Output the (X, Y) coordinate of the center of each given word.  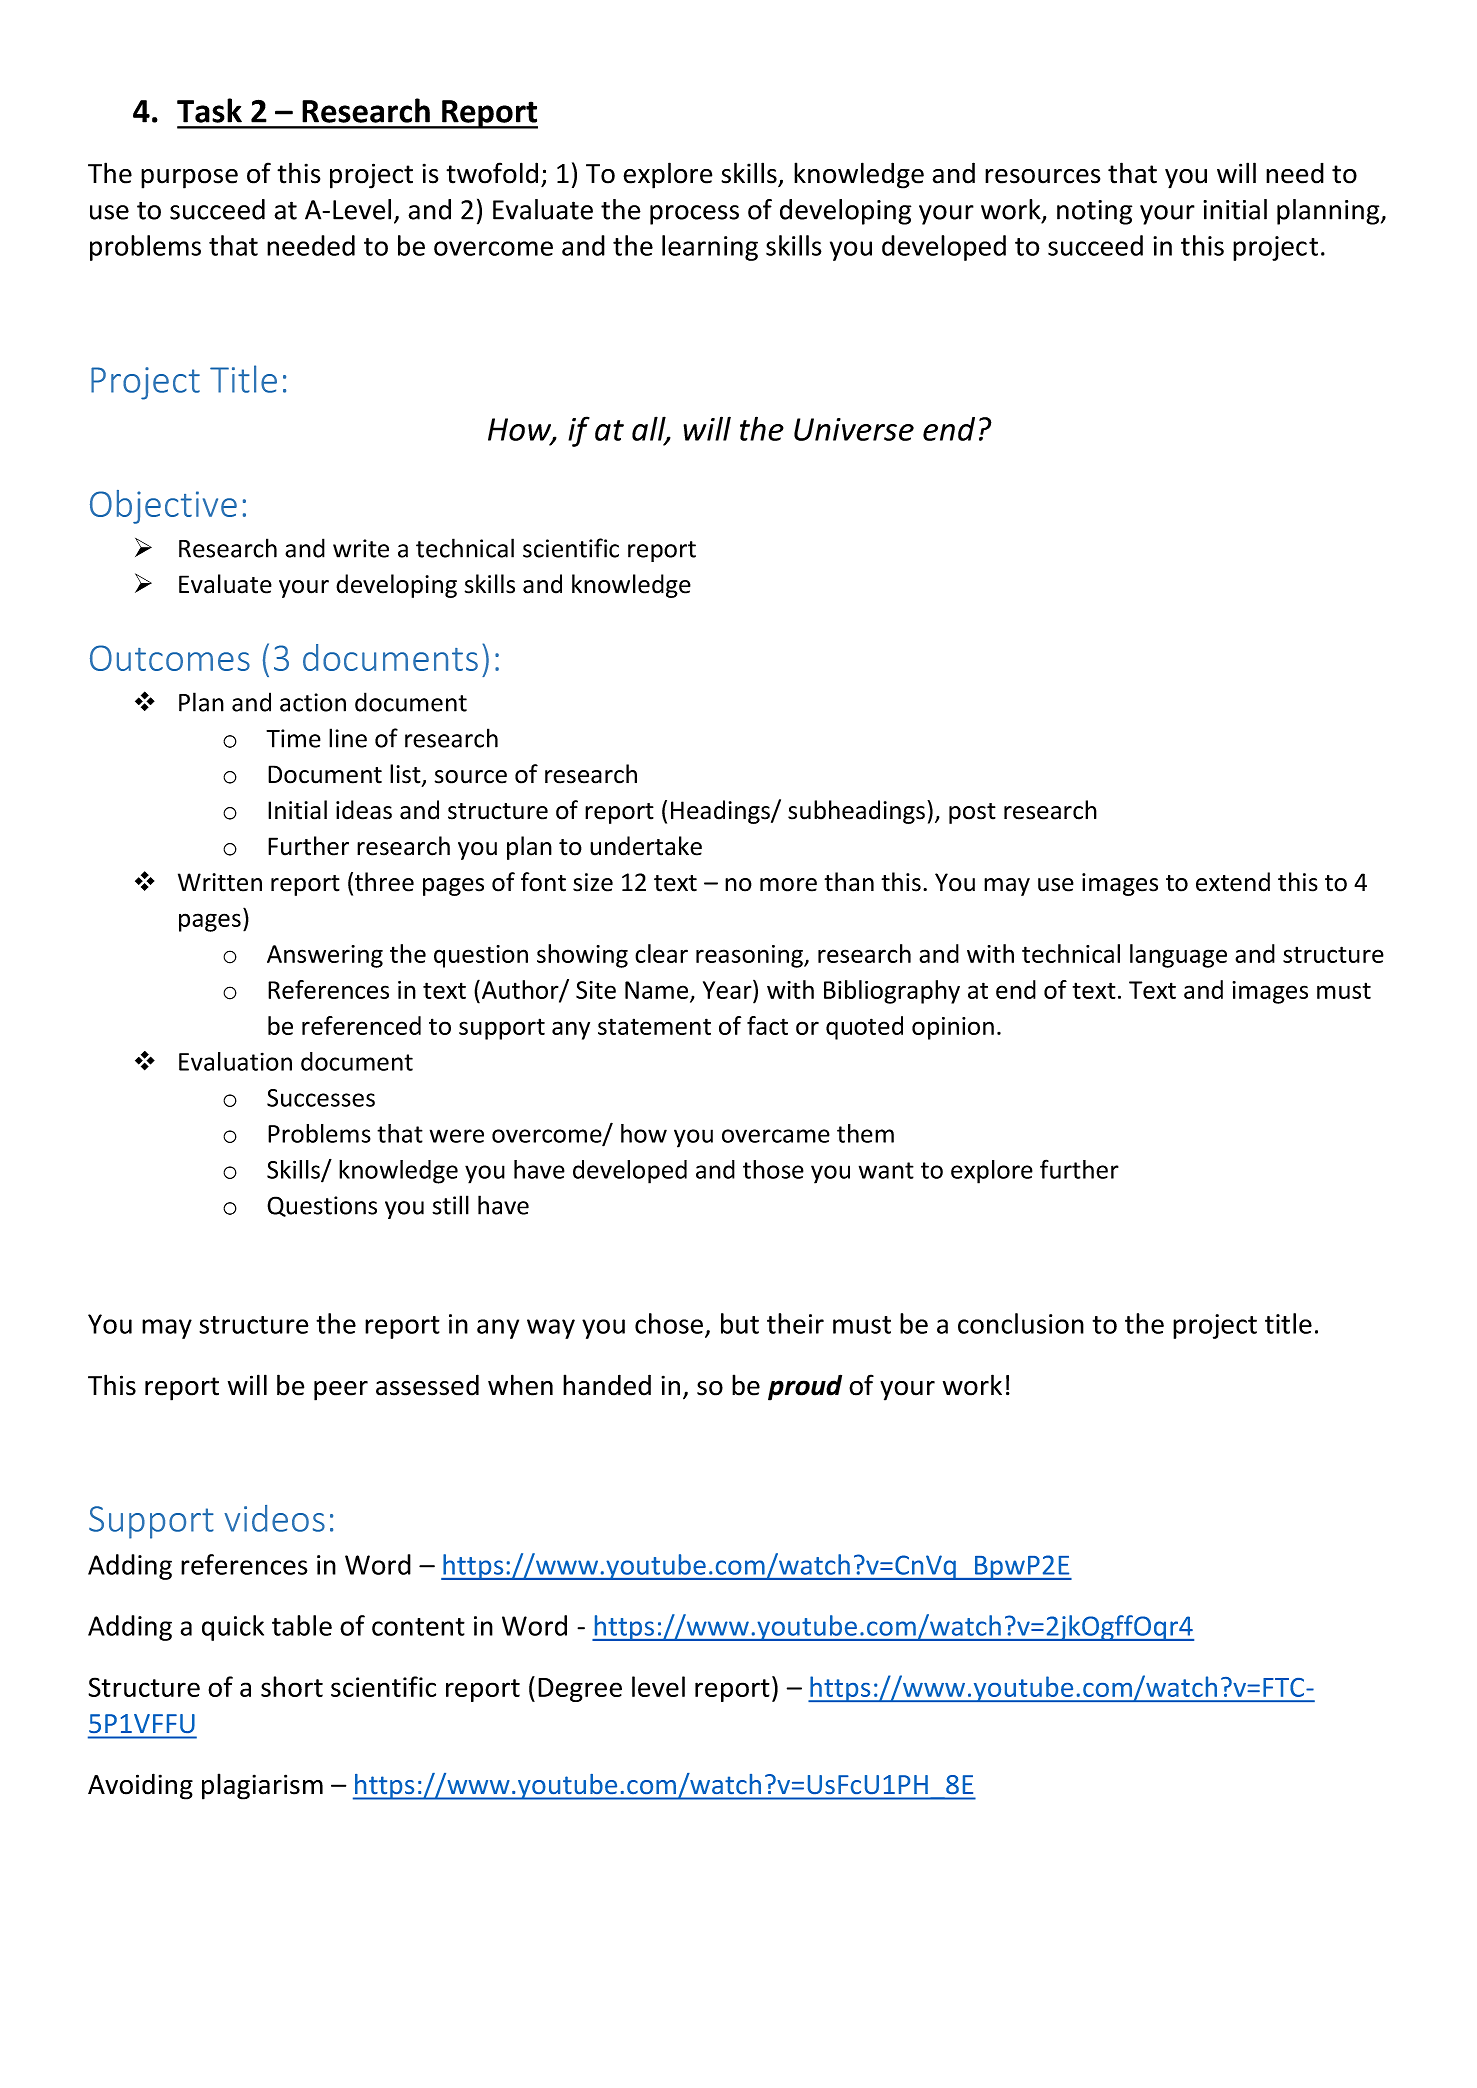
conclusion (1021, 1323)
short (292, 1686)
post (972, 813)
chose (669, 1323)
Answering (325, 956)
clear (661, 953)
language (1178, 956)
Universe (854, 429)
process (694, 215)
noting (1094, 212)
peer (341, 1391)
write (361, 548)
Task (209, 110)
